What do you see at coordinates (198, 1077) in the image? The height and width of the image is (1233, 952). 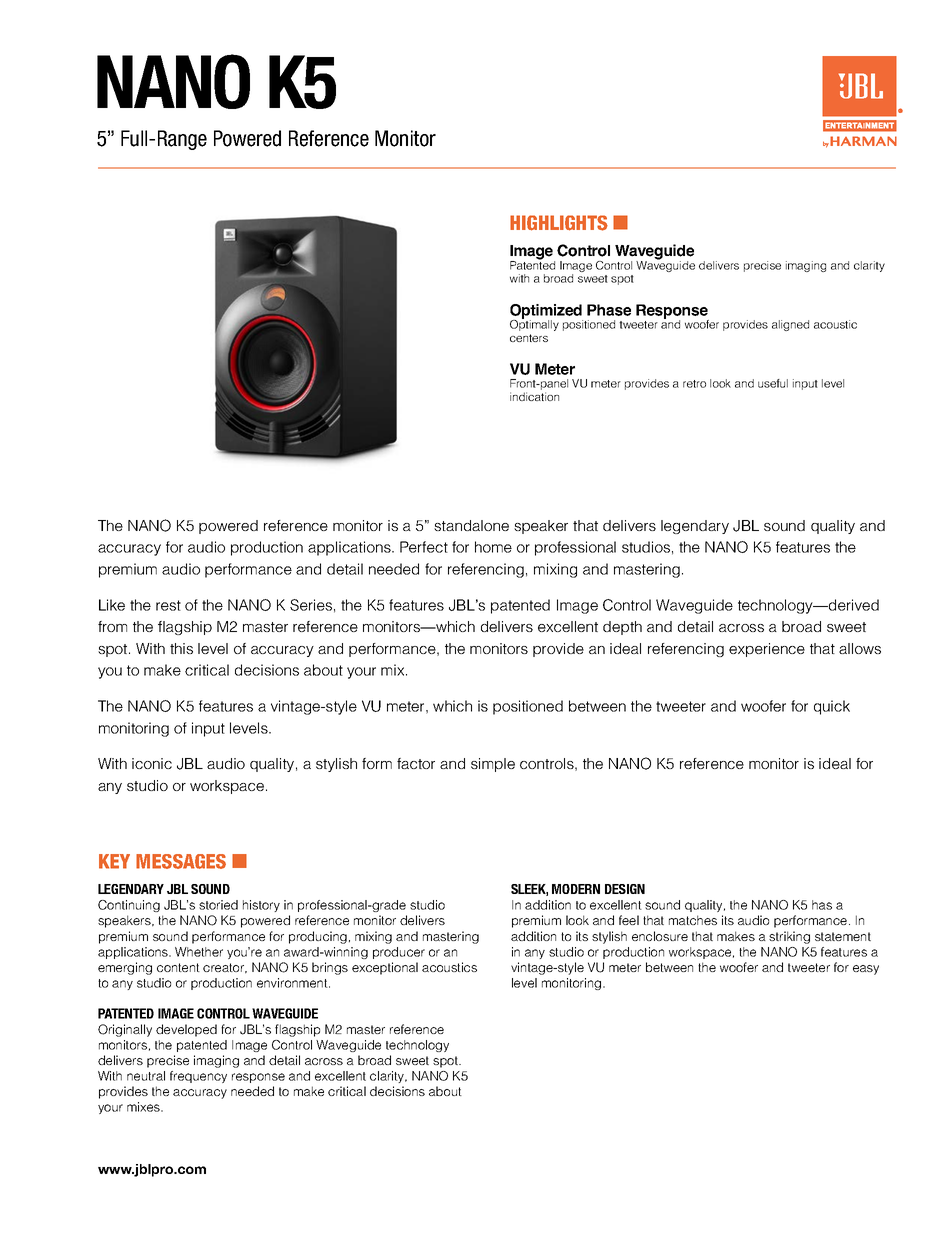 I see `frequency` at bounding box center [198, 1077].
